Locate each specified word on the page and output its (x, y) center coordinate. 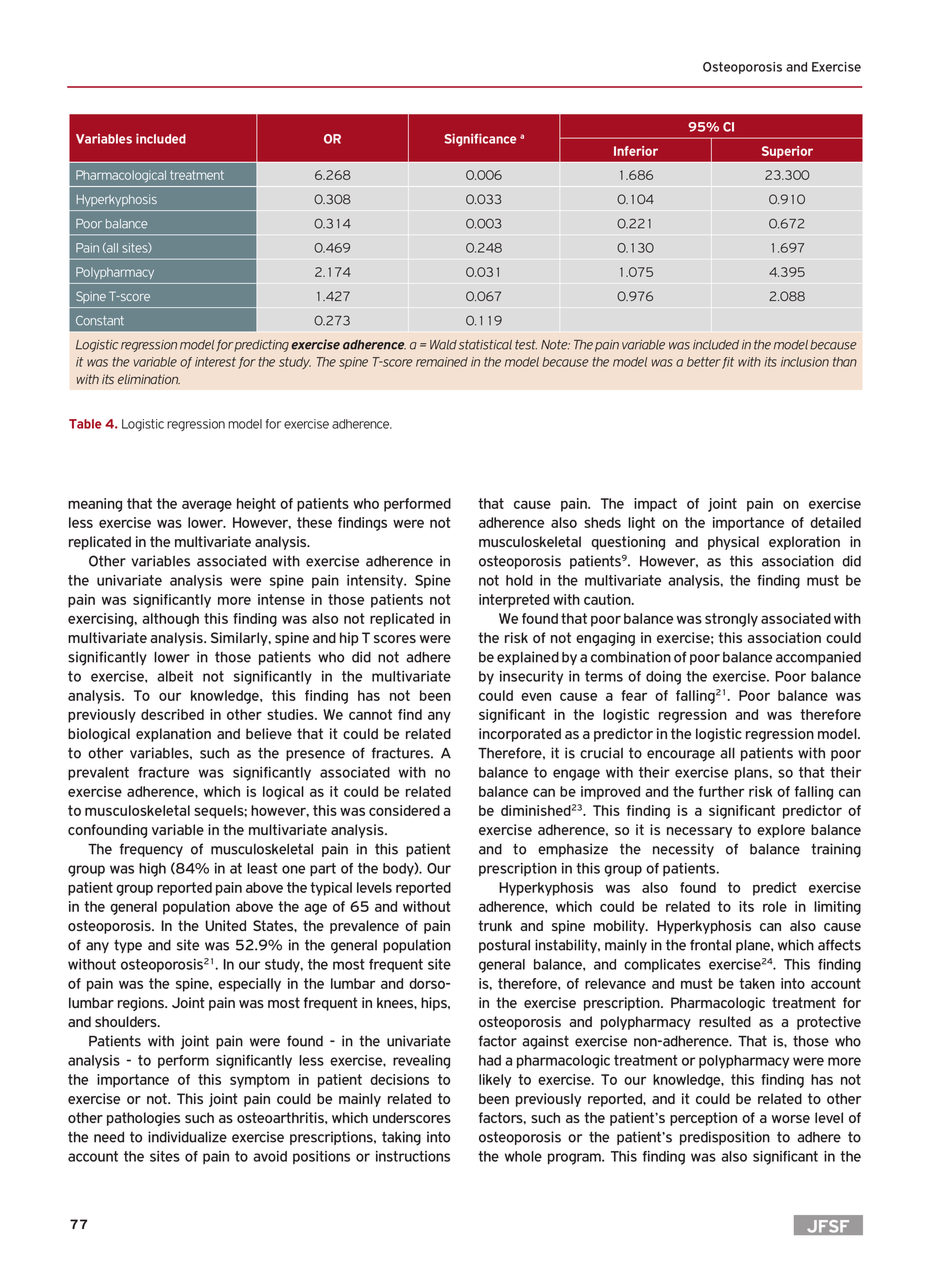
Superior (787, 152)
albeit (175, 676)
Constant (100, 321)
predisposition (725, 1138)
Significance (480, 140)
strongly (731, 620)
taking (401, 1138)
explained (528, 658)
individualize (187, 1137)
